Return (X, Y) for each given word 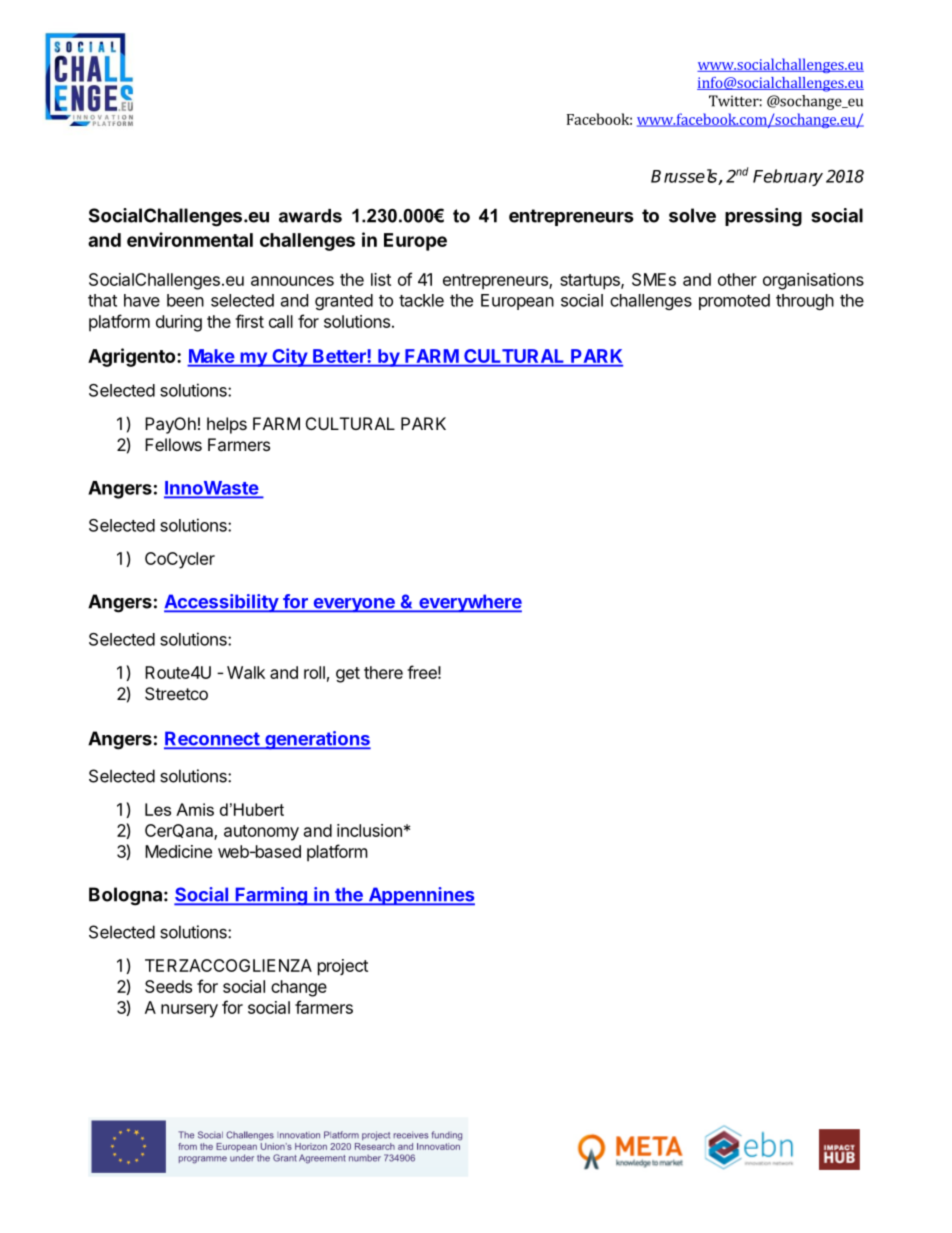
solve (692, 215)
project (343, 967)
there (383, 672)
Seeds (168, 986)
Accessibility (222, 603)
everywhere (469, 603)
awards (310, 216)
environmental (190, 239)
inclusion (369, 830)
